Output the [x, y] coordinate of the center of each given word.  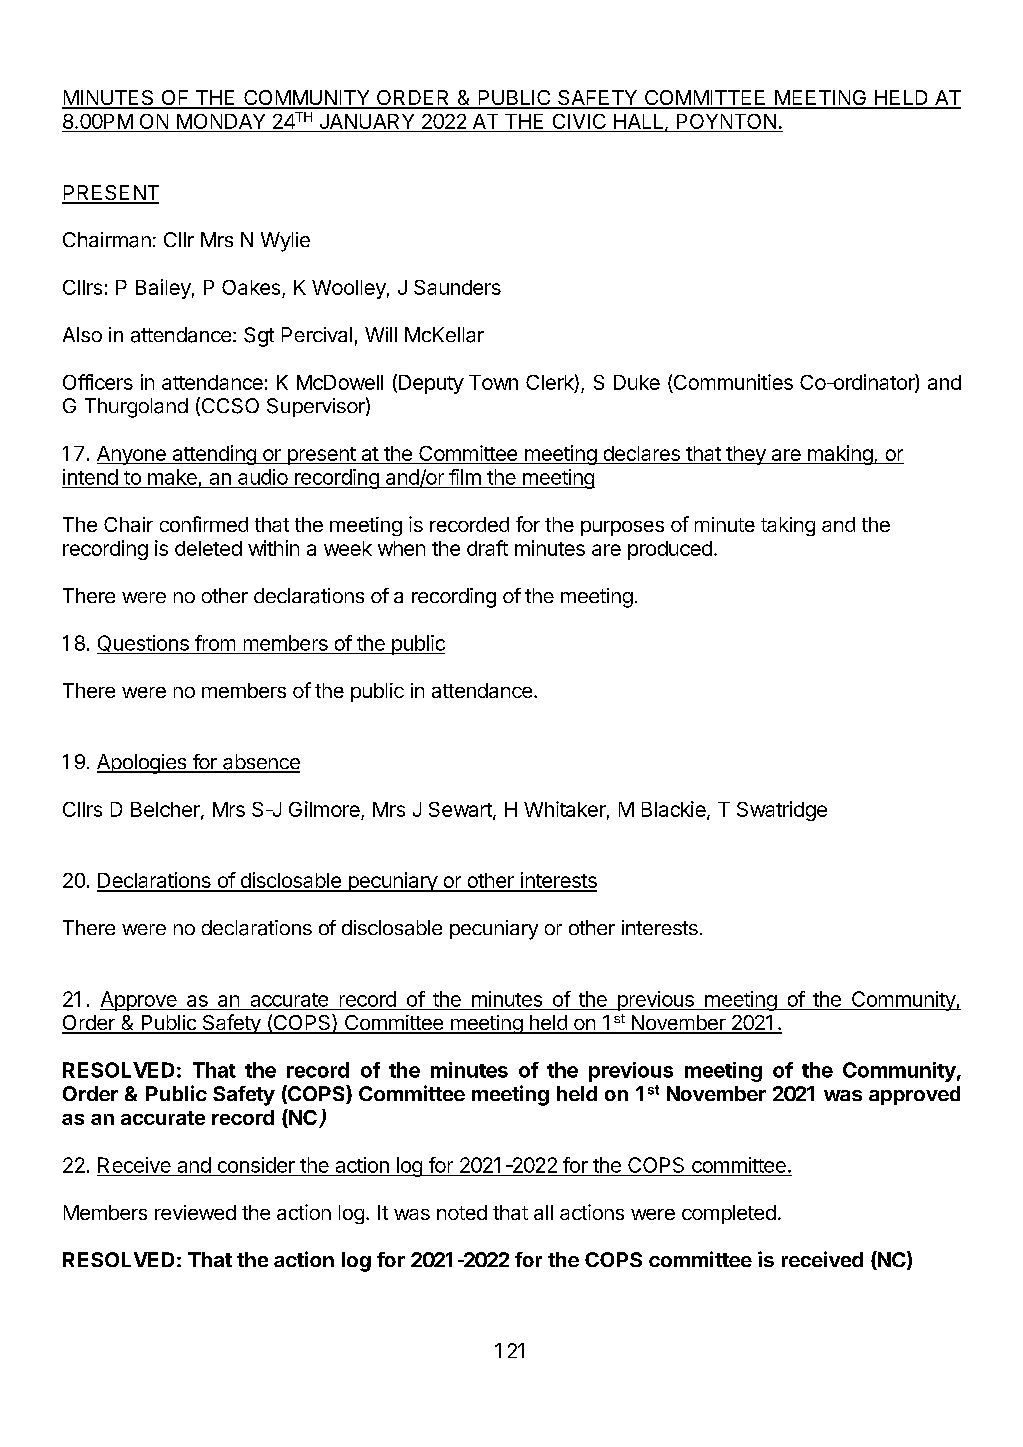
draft [487, 548]
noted [462, 1212]
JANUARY [367, 123]
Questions [144, 644]
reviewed [195, 1212]
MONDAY [221, 123]
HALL [640, 122]
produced [670, 550]
